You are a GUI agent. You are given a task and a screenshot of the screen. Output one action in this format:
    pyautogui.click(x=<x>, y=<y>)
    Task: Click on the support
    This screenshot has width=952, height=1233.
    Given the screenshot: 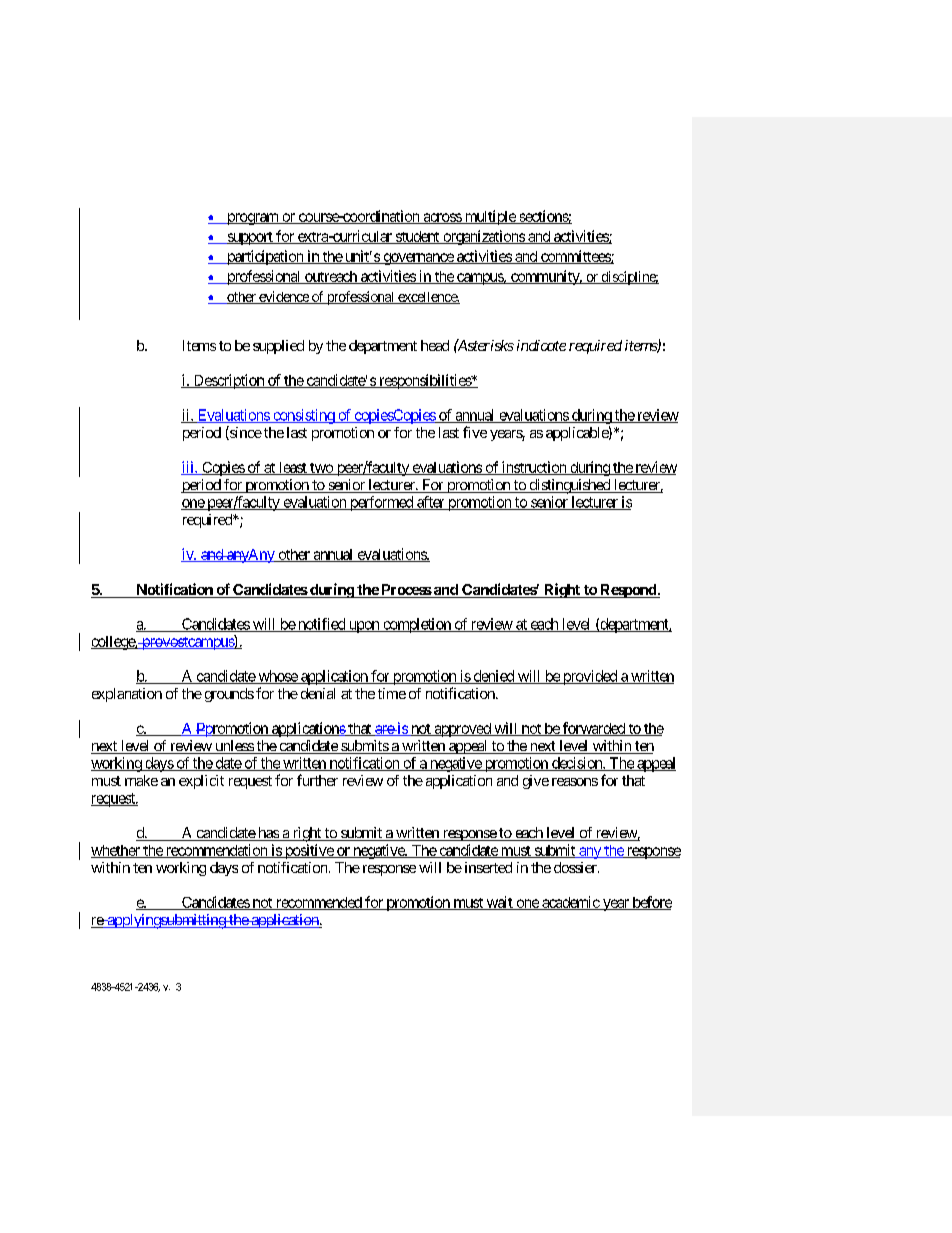 What is the action you would take?
    pyautogui.click(x=250, y=238)
